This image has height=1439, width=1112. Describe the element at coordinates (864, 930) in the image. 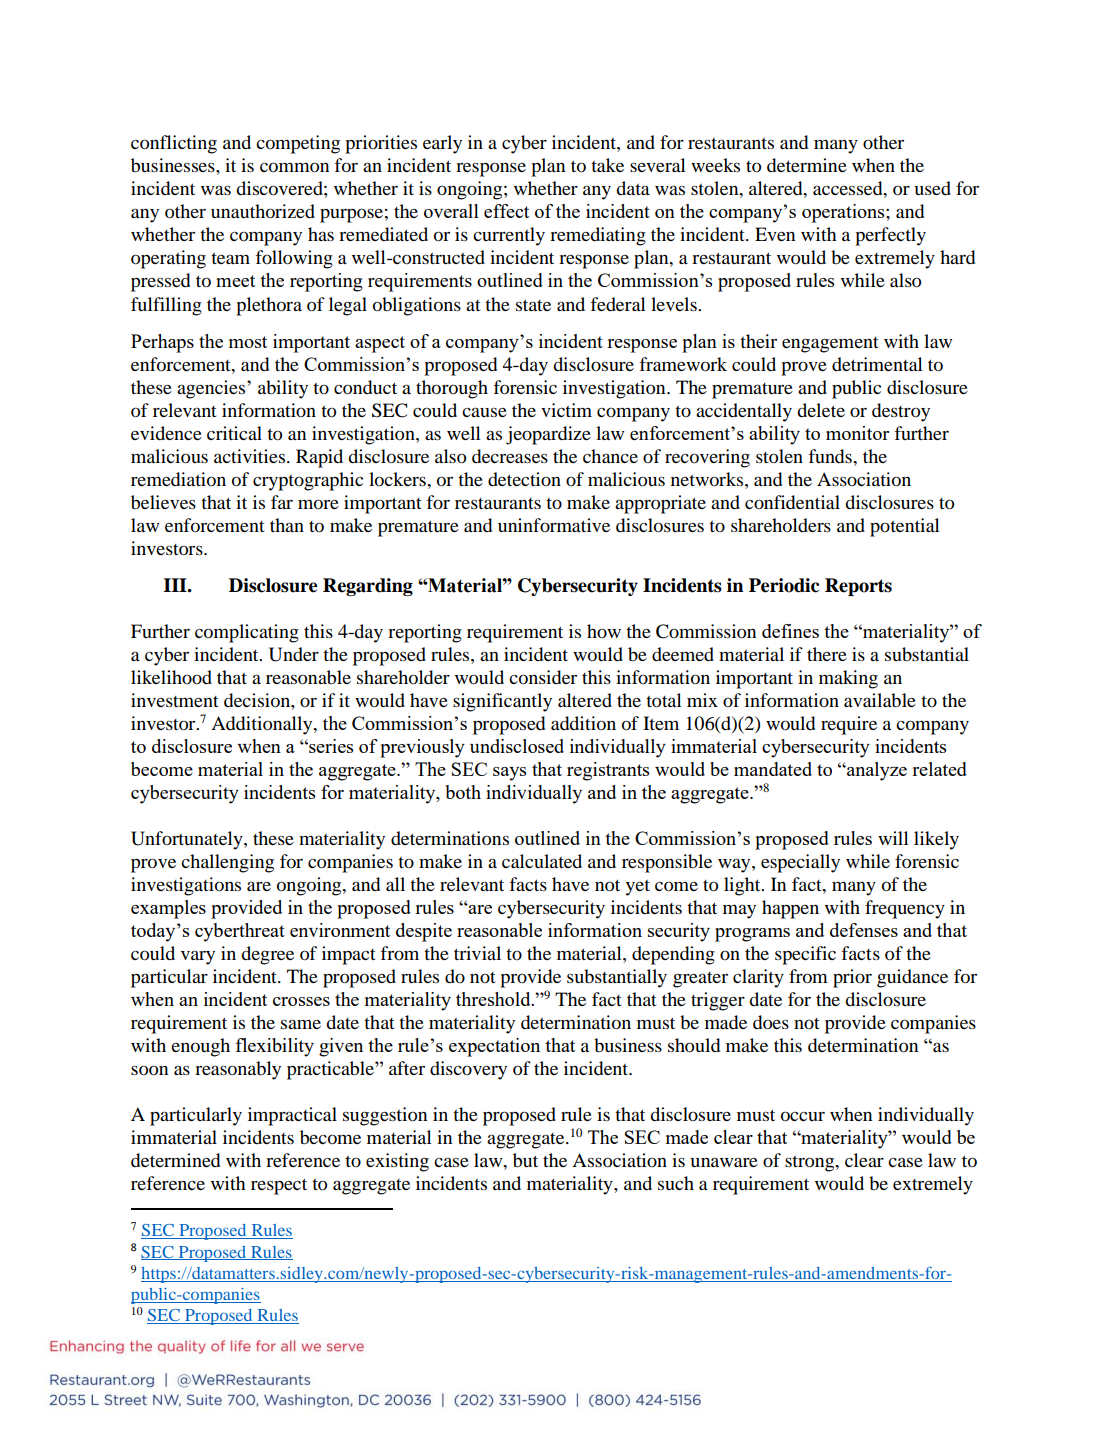

I see `defenses` at that location.
